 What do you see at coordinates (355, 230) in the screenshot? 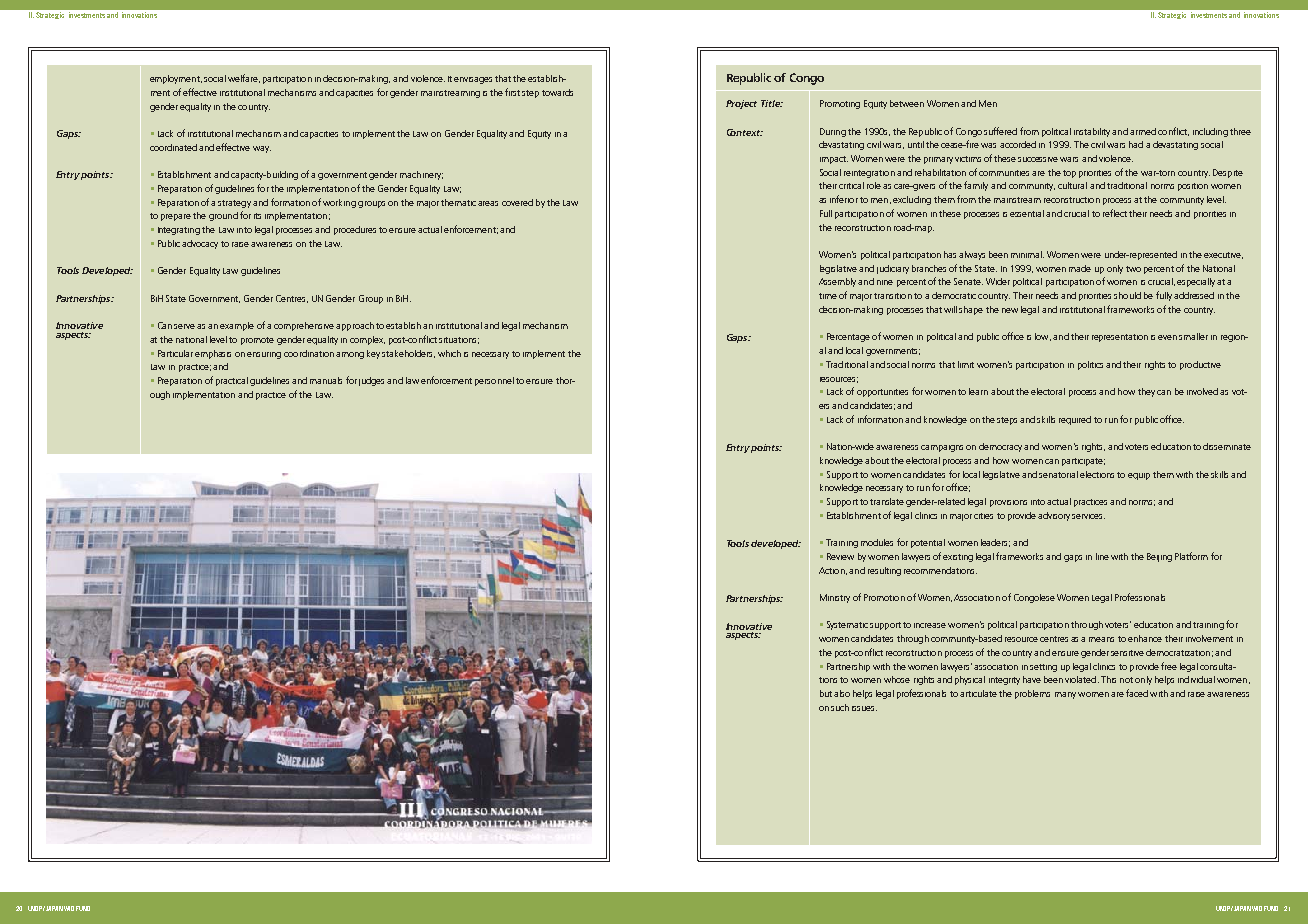
I see `procedures` at bounding box center [355, 230].
